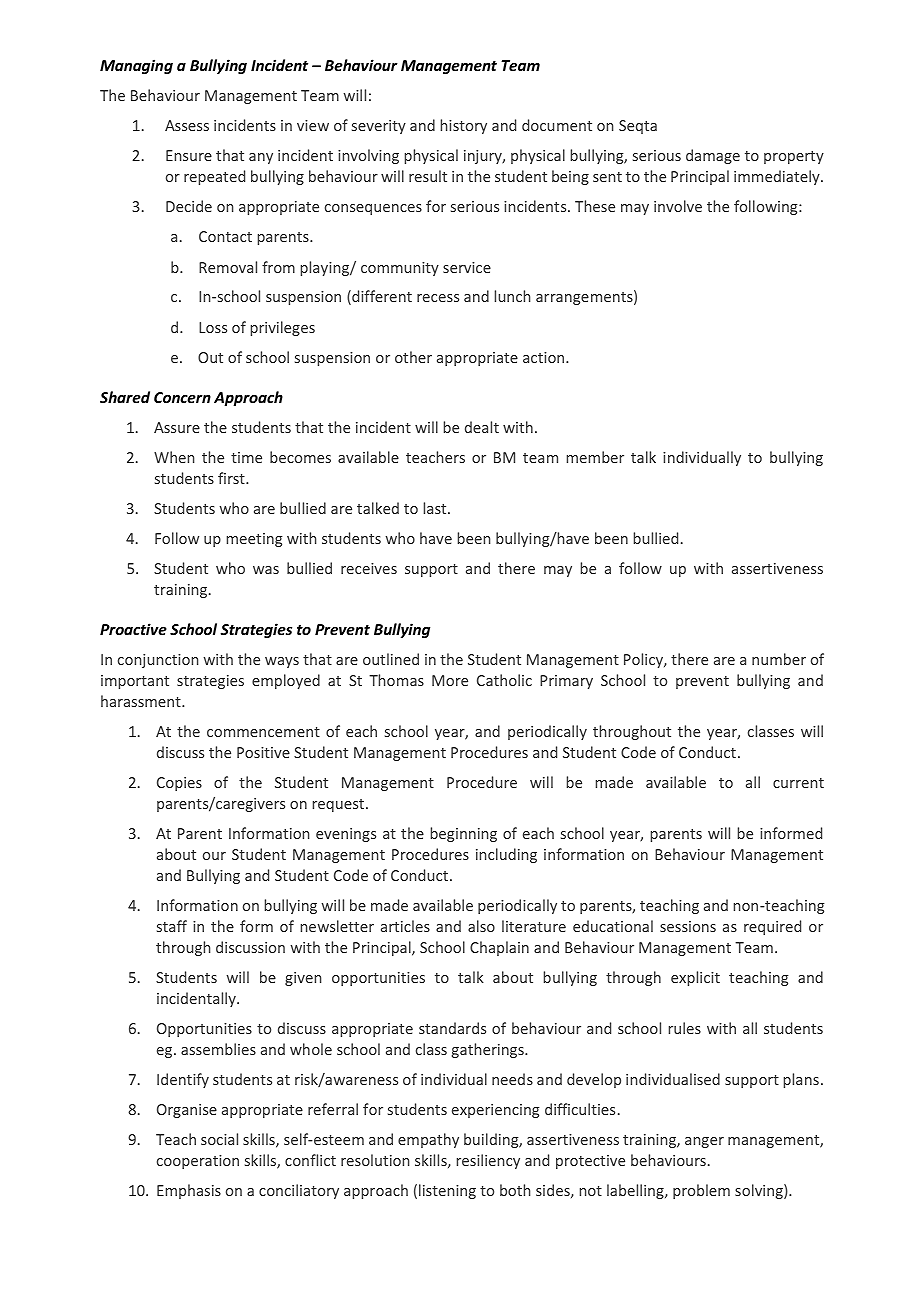 The height and width of the document is (1308, 924). I want to click on other, so click(413, 357).
